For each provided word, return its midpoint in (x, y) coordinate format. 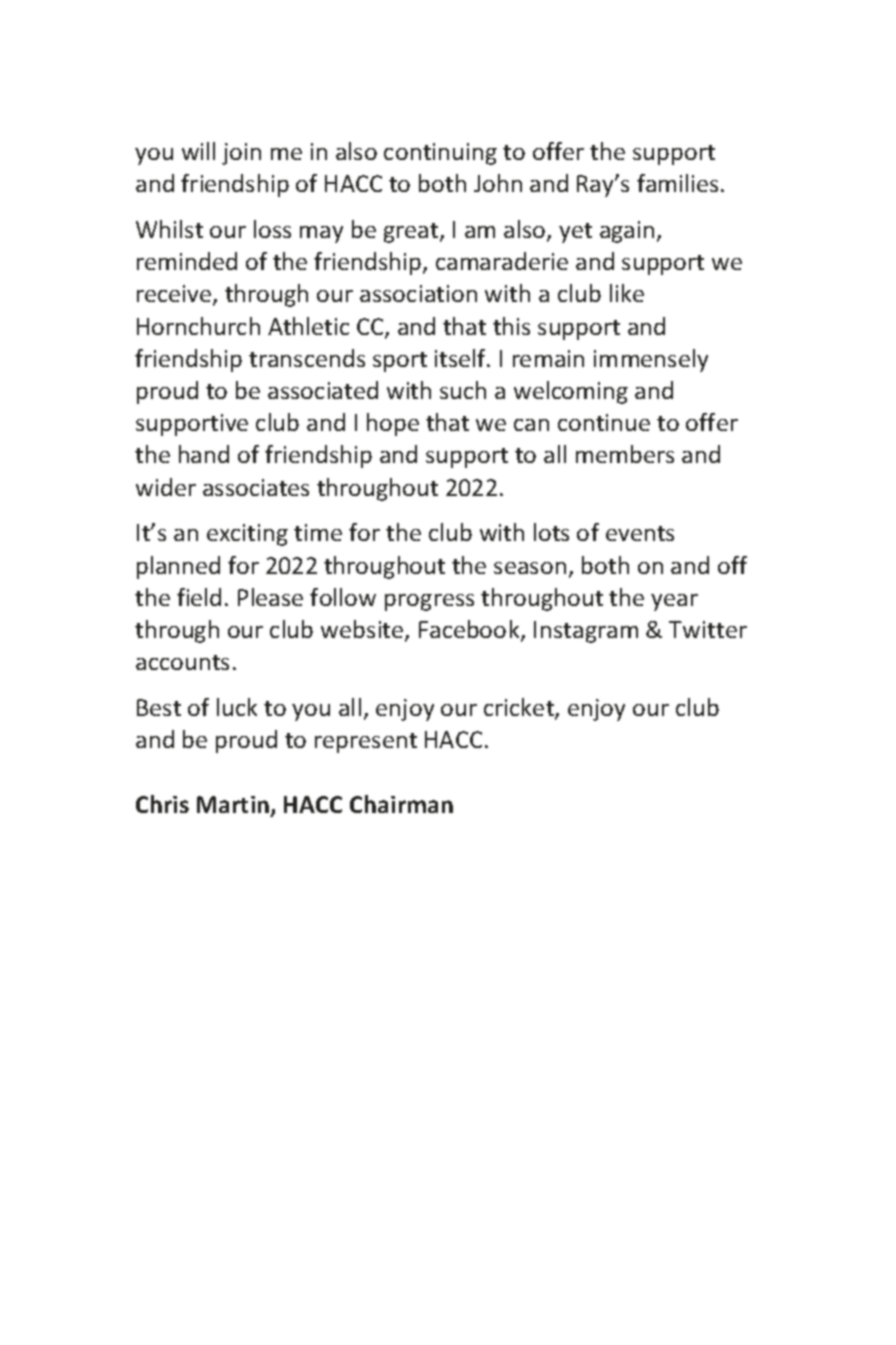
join (241, 154)
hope (393, 424)
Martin (233, 804)
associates (256, 487)
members (625, 454)
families (677, 183)
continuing (440, 154)
